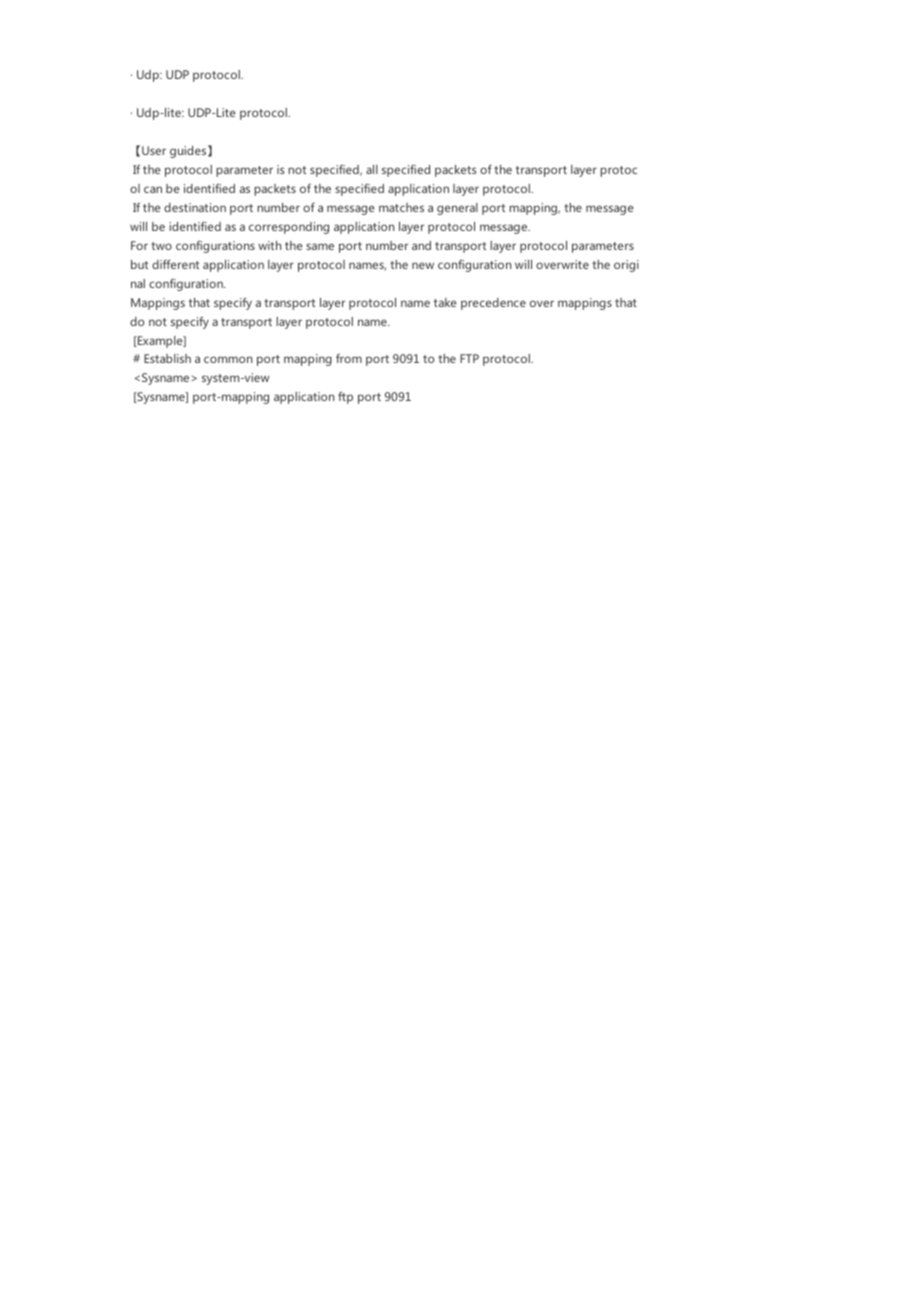  What do you see at coordinates (457, 209) in the screenshot?
I see `general` at bounding box center [457, 209].
